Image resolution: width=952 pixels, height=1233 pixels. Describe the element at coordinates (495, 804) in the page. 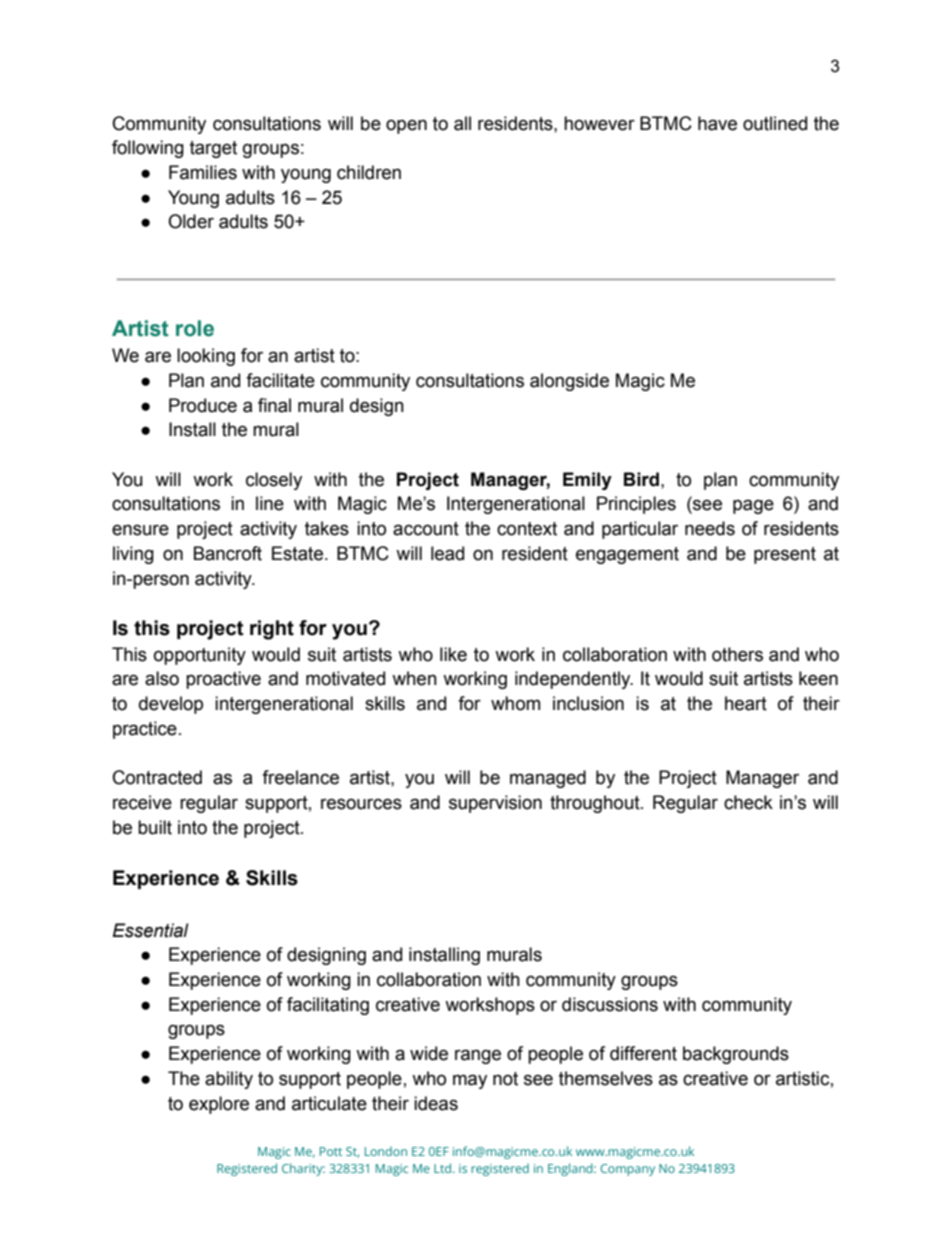

I see `supervision` at that location.
